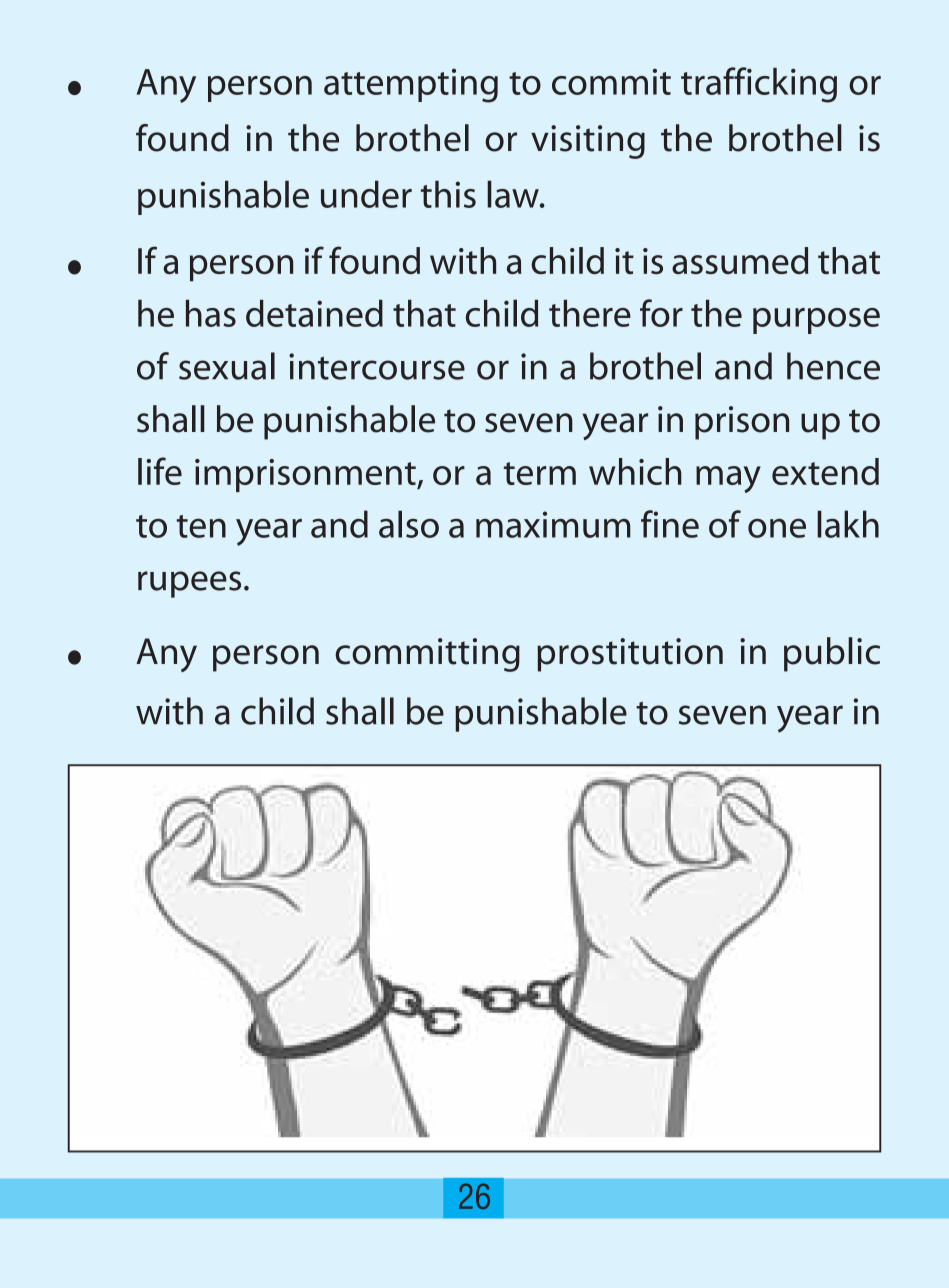  Describe the element at coordinates (411, 86) in the page. I see `attempting` at that location.
